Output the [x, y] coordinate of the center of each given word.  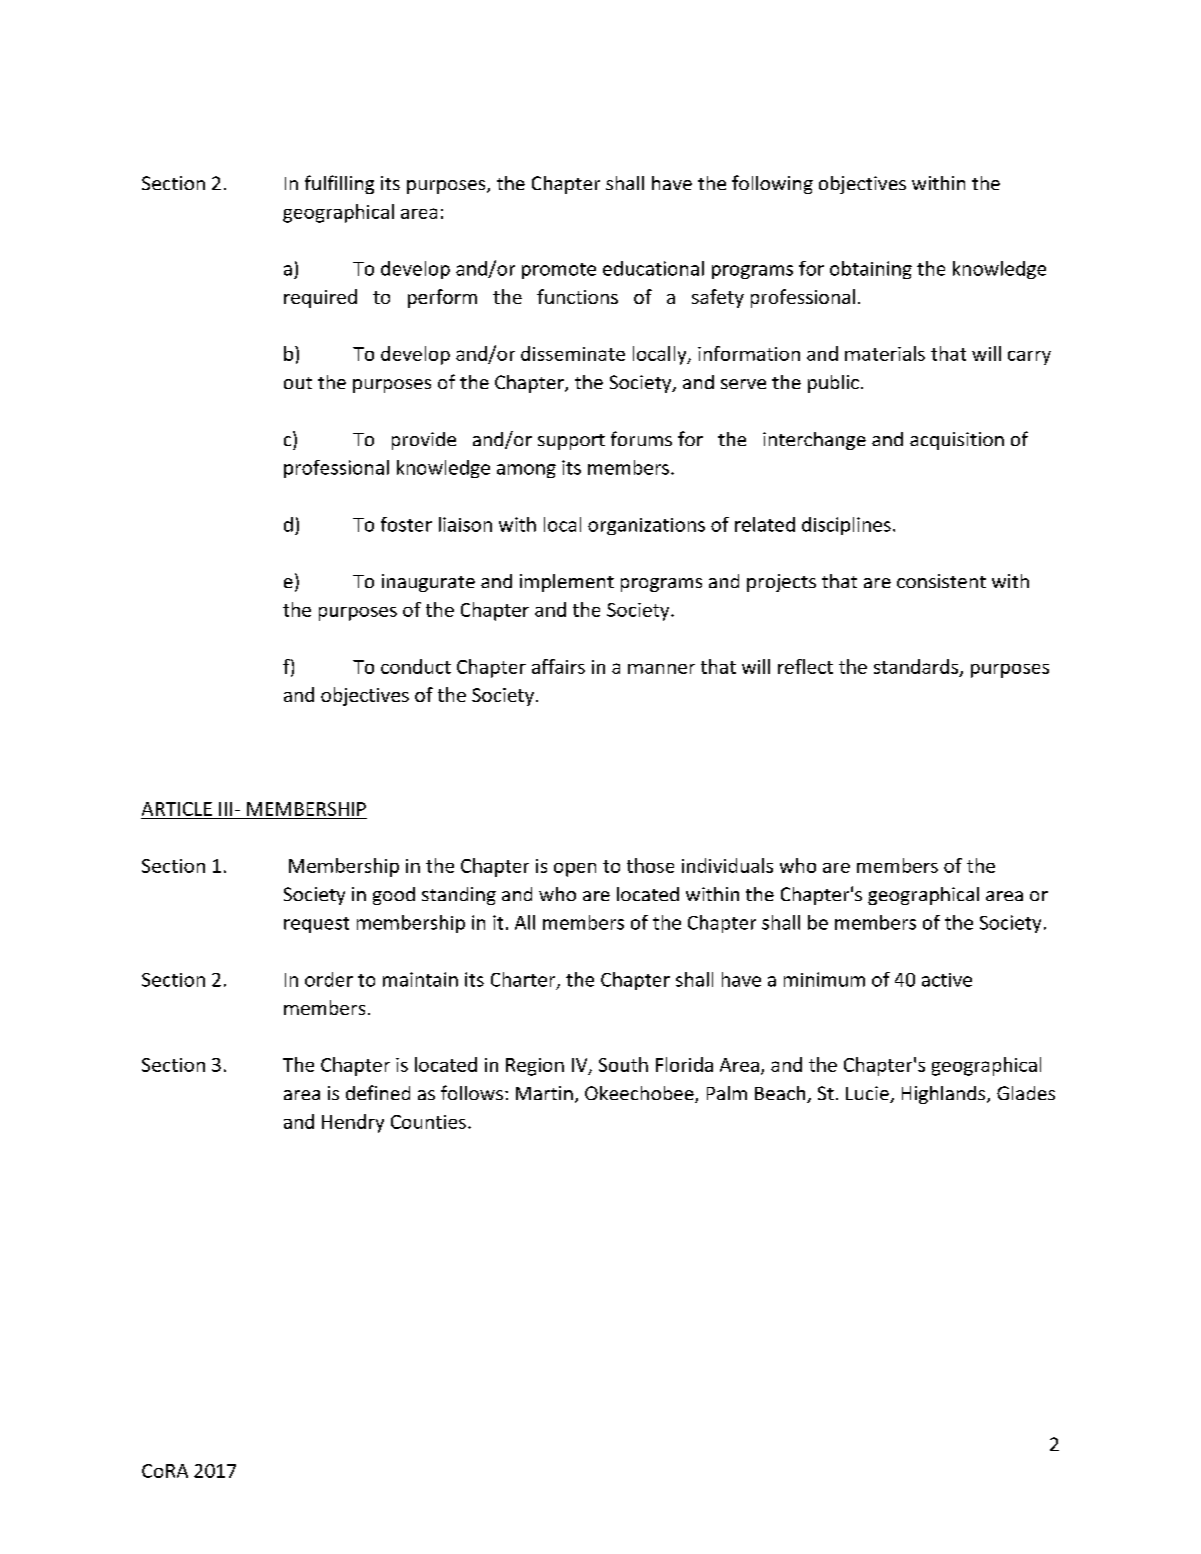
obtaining [871, 270]
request [316, 925]
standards [917, 667]
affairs [558, 666]
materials [885, 353]
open [575, 870]
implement [567, 583]
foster [406, 524]
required [320, 298]
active [947, 980]
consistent [941, 581]
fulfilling [339, 184]
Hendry [353, 1123]
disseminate [573, 353]
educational [653, 268]
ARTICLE [177, 809]
